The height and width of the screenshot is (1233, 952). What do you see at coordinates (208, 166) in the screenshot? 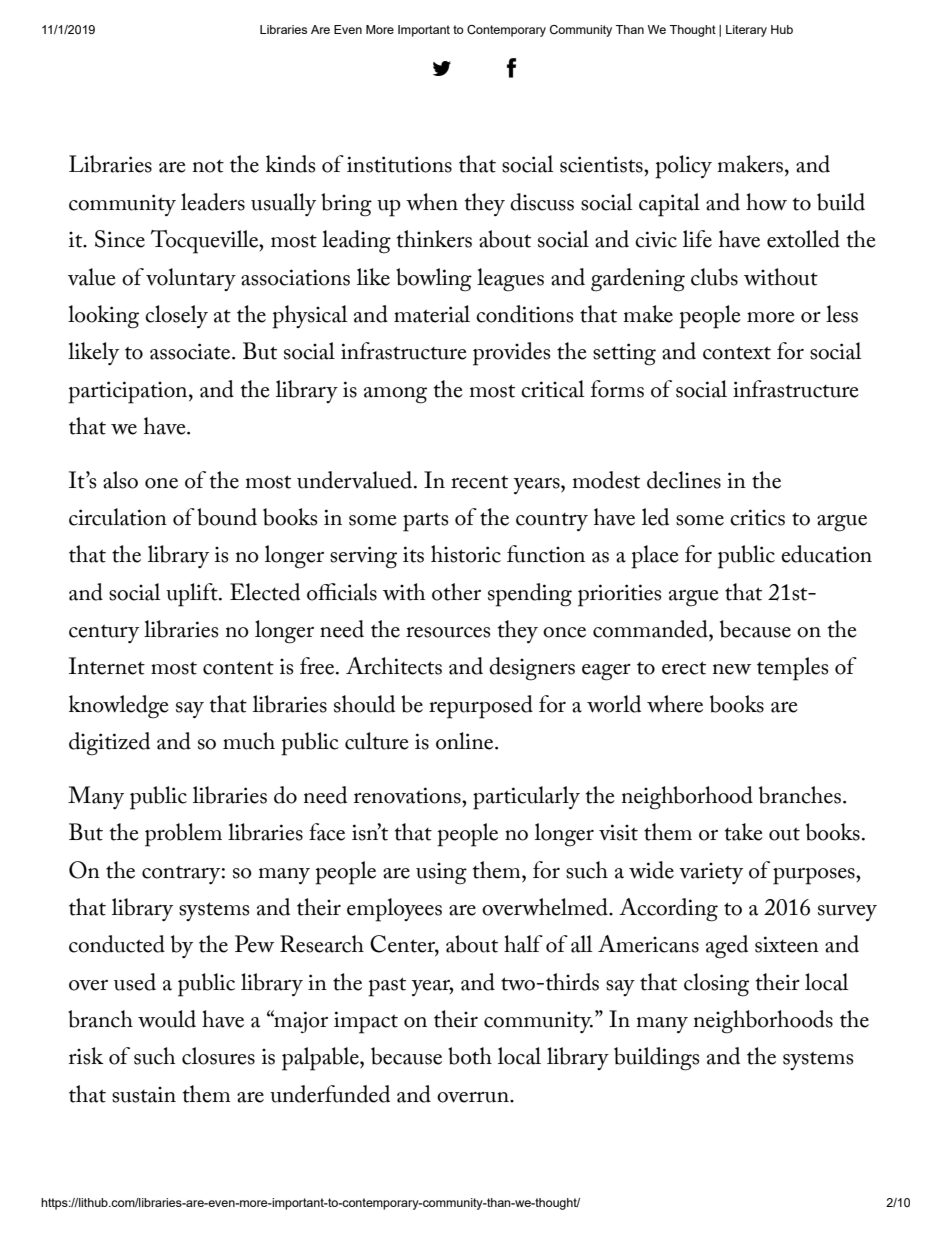
I see `not` at bounding box center [208, 166].
